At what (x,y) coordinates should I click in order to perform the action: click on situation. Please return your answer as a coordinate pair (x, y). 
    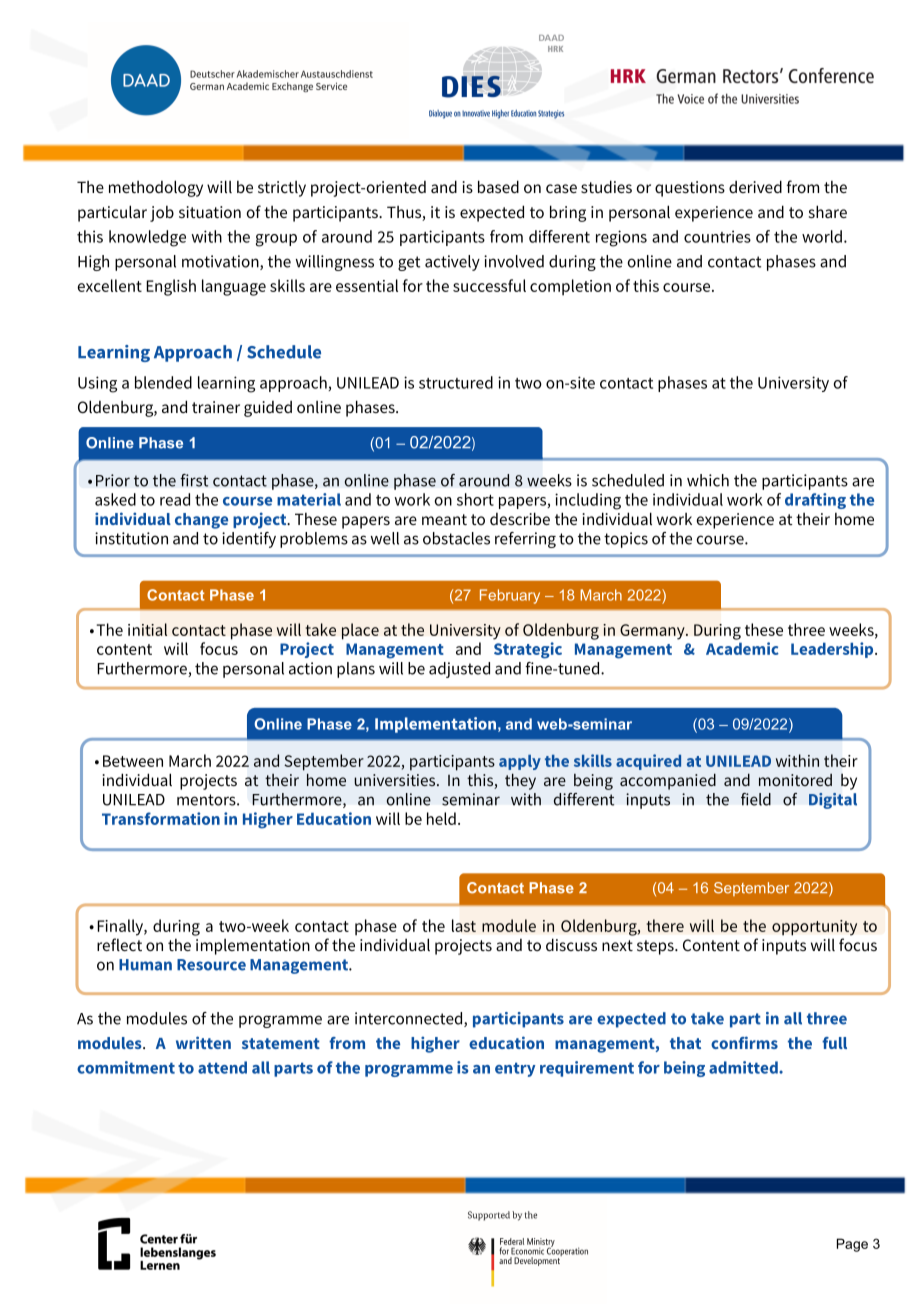
    Looking at the image, I should click on (210, 212).
